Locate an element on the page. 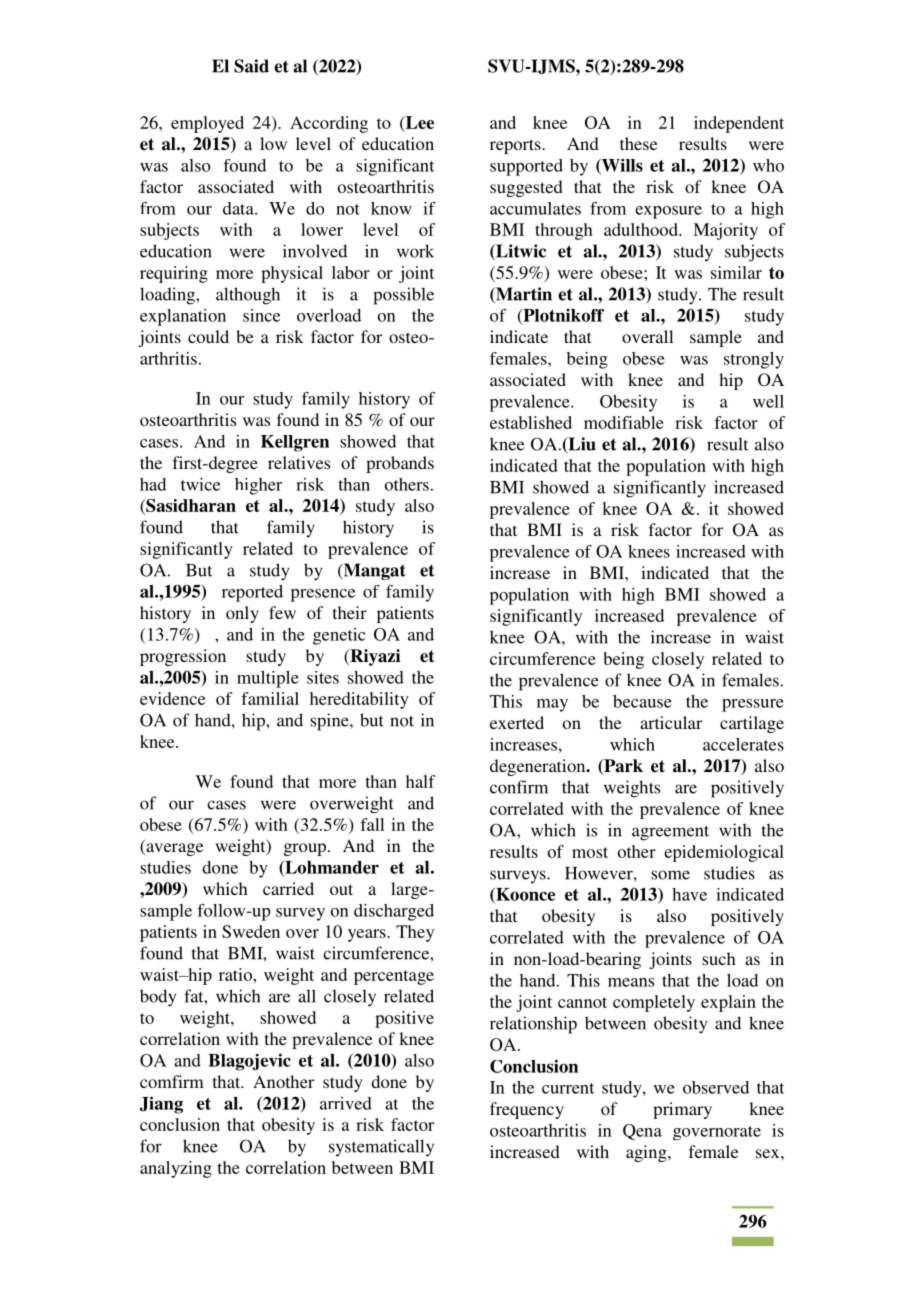 The image size is (924, 1308). could is located at coordinates (208, 336).
